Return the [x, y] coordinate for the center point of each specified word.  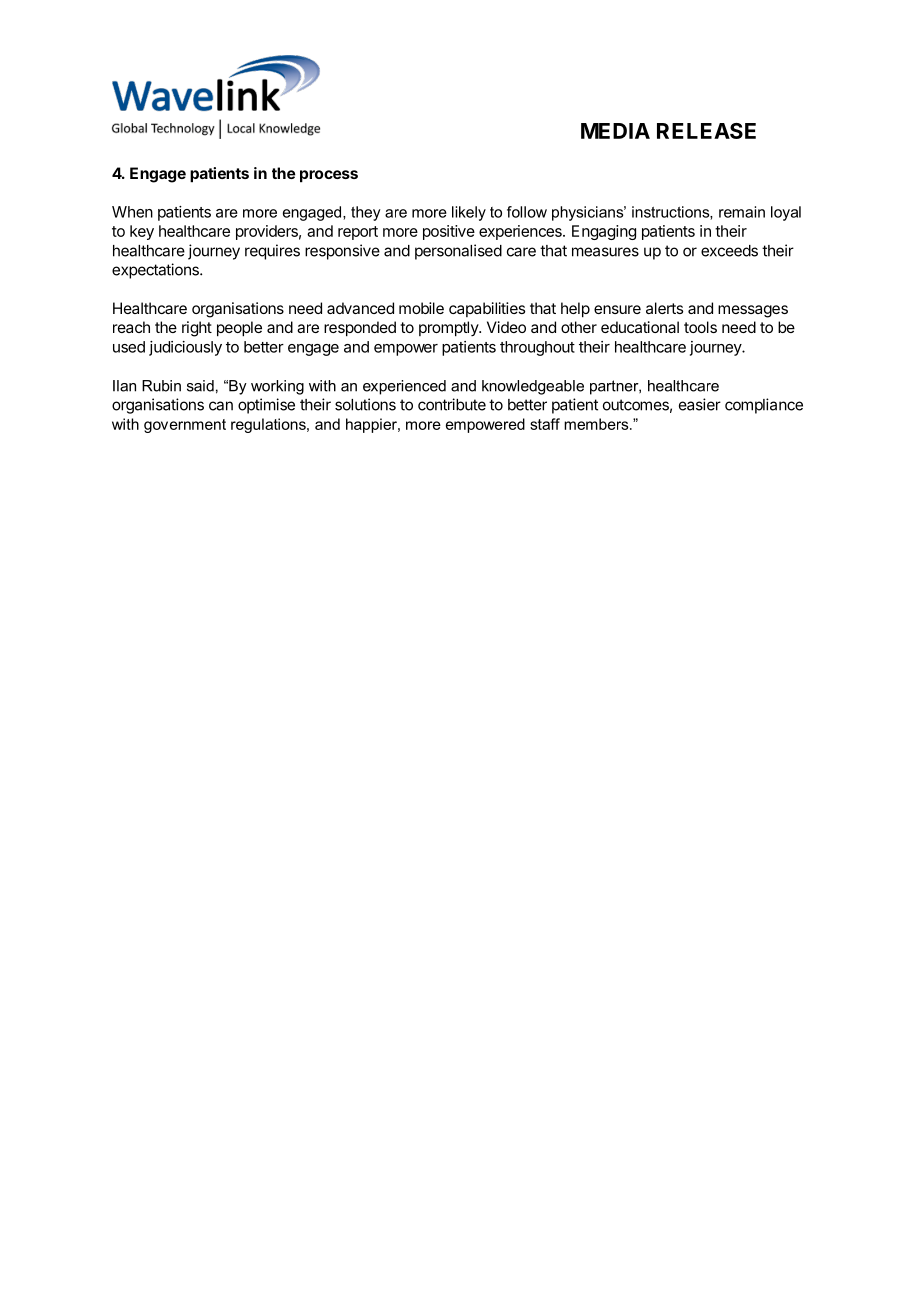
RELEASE [706, 131]
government [185, 426]
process [329, 176]
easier [700, 404]
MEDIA [615, 131]
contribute [452, 404]
